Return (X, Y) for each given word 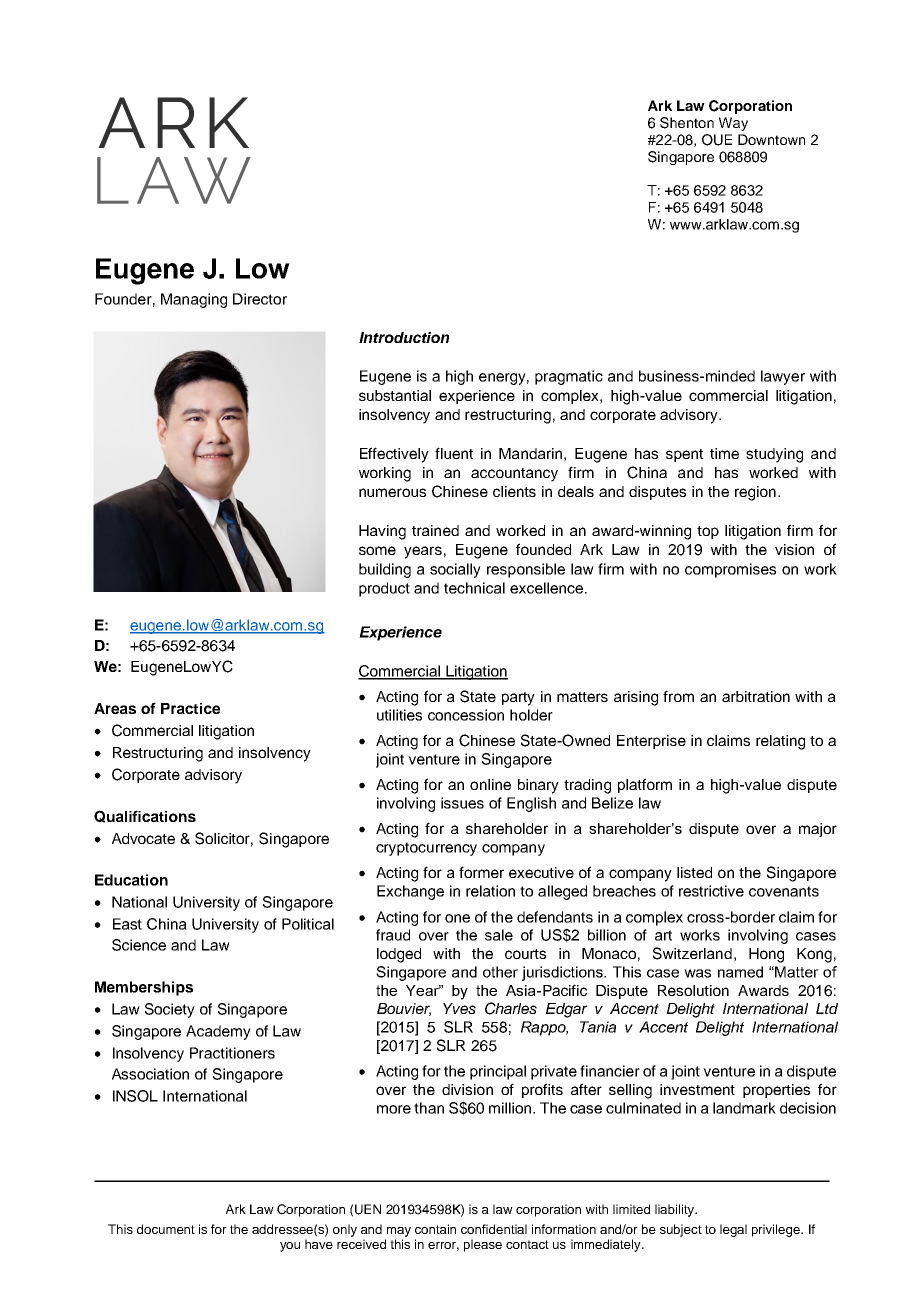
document (166, 1229)
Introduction (404, 337)
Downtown (771, 139)
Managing (194, 300)
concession (466, 715)
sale (499, 935)
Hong (766, 955)
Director (260, 299)
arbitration (756, 696)
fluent (454, 453)
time (724, 453)
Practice (190, 708)
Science (139, 945)
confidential (494, 1229)
